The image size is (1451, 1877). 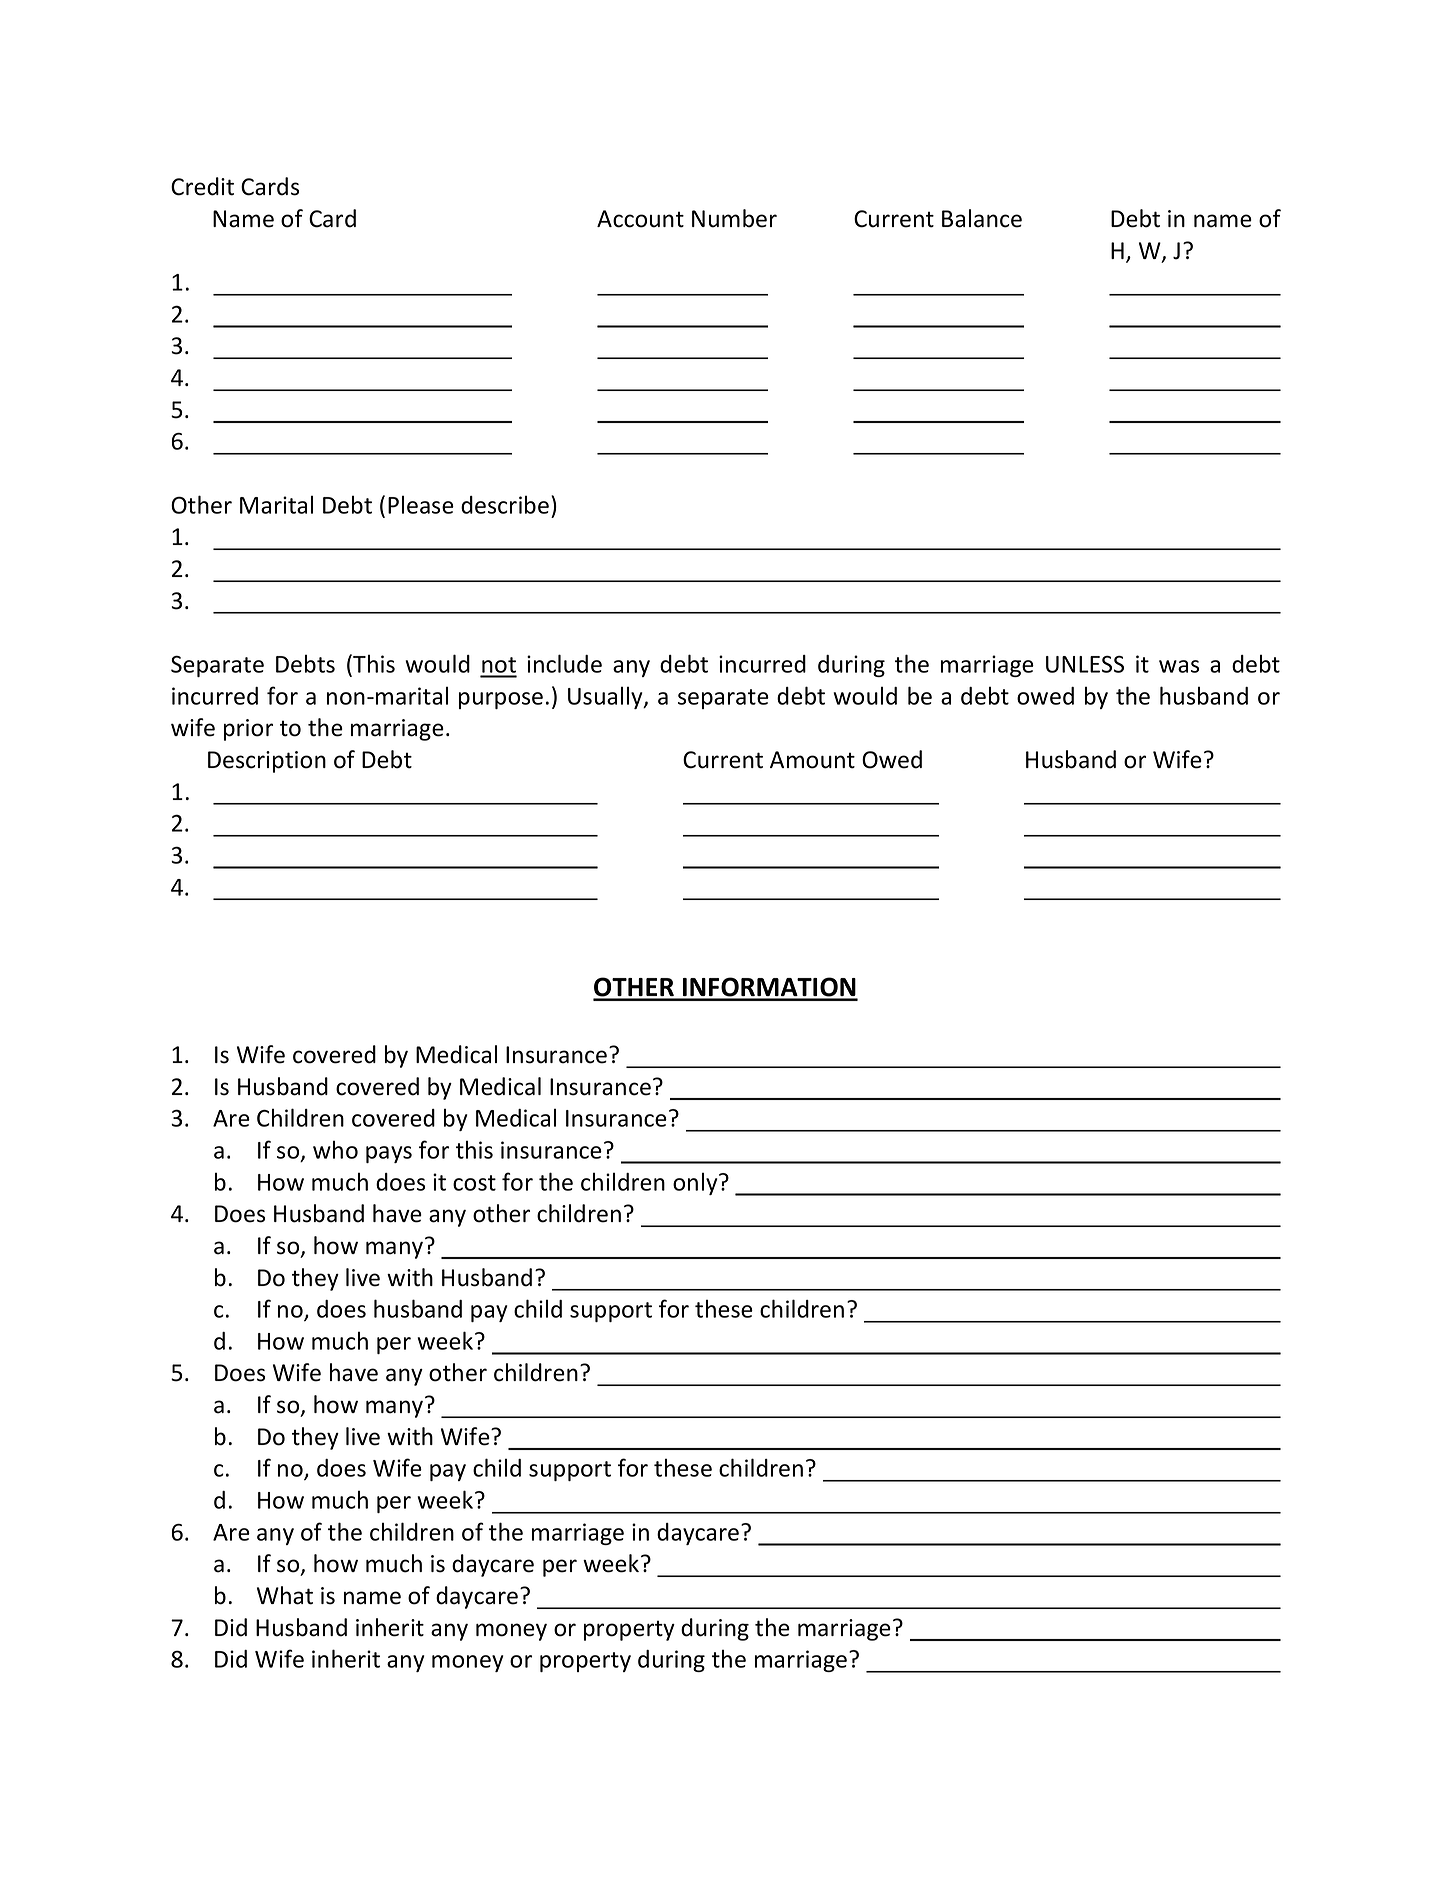 What do you see at coordinates (335, 1150) in the screenshot?
I see `who` at bounding box center [335, 1150].
